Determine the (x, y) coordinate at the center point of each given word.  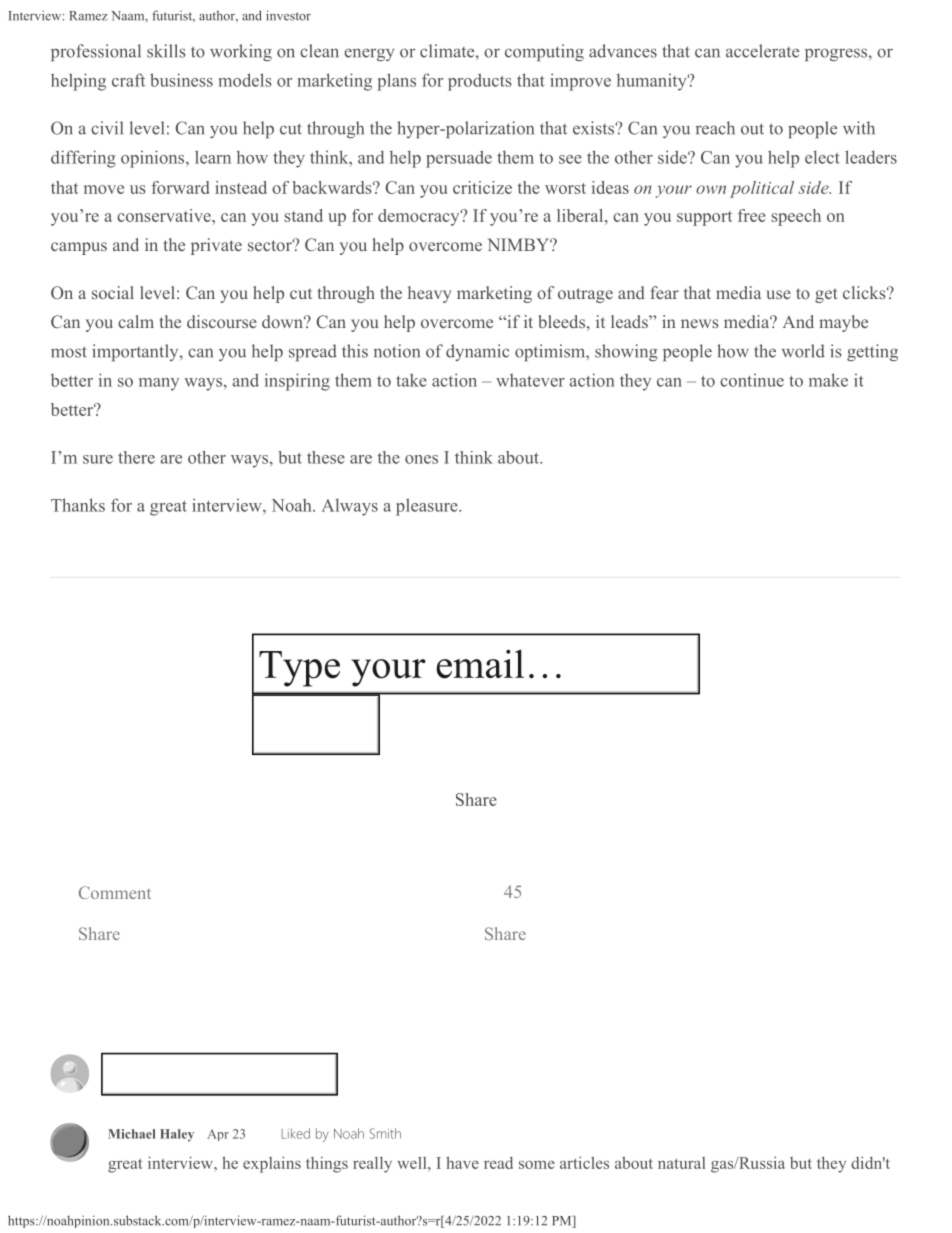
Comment (115, 892)
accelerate (762, 51)
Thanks (78, 505)
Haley (177, 1135)
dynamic (477, 352)
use (778, 294)
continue (752, 380)
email (480, 664)
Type (299, 669)
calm (136, 321)
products (480, 82)
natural (681, 1163)
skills (166, 51)
